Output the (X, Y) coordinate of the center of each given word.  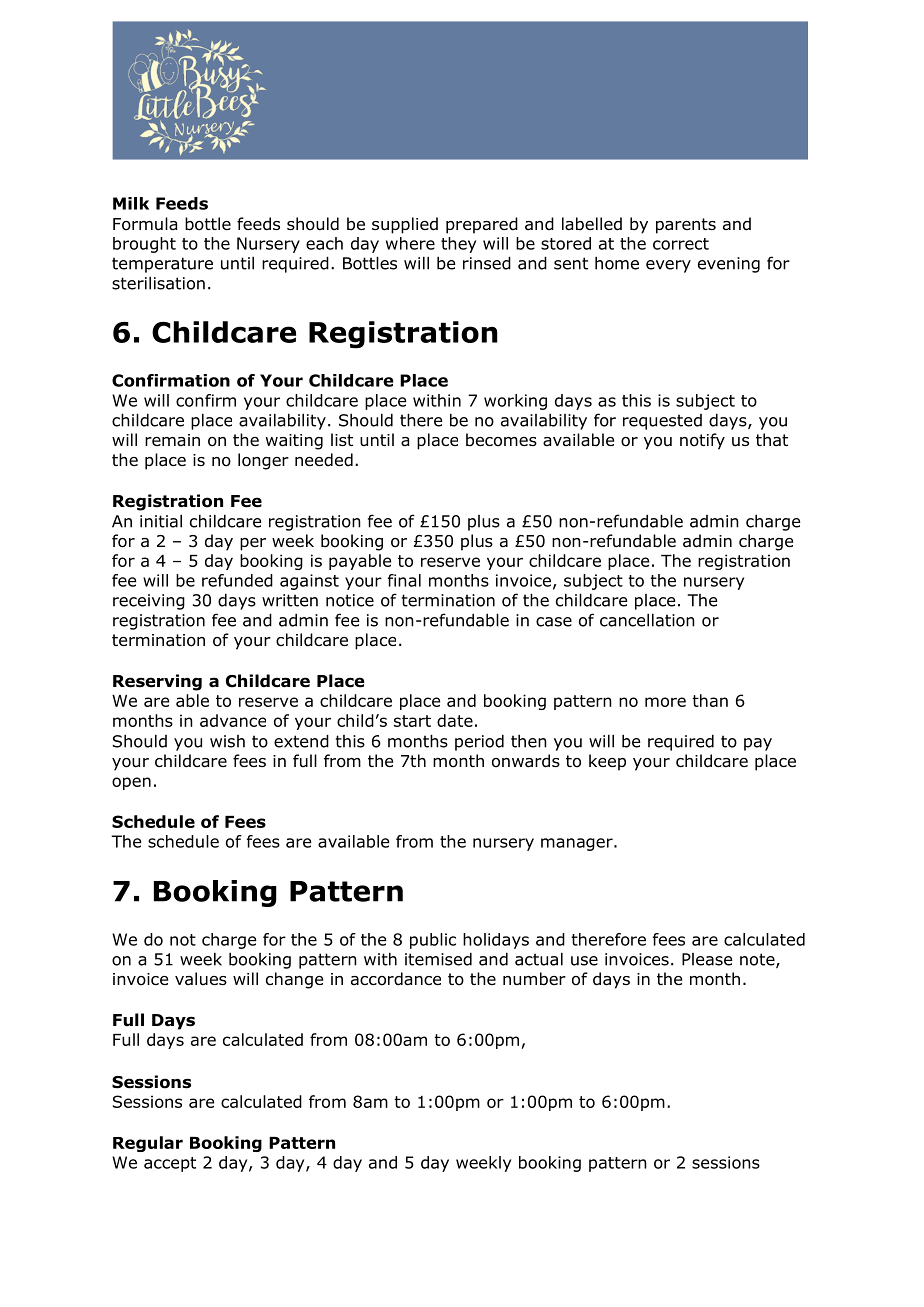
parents (686, 226)
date (455, 720)
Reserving (157, 682)
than (710, 700)
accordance (396, 979)
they (458, 245)
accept (170, 1164)
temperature (162, 265)
